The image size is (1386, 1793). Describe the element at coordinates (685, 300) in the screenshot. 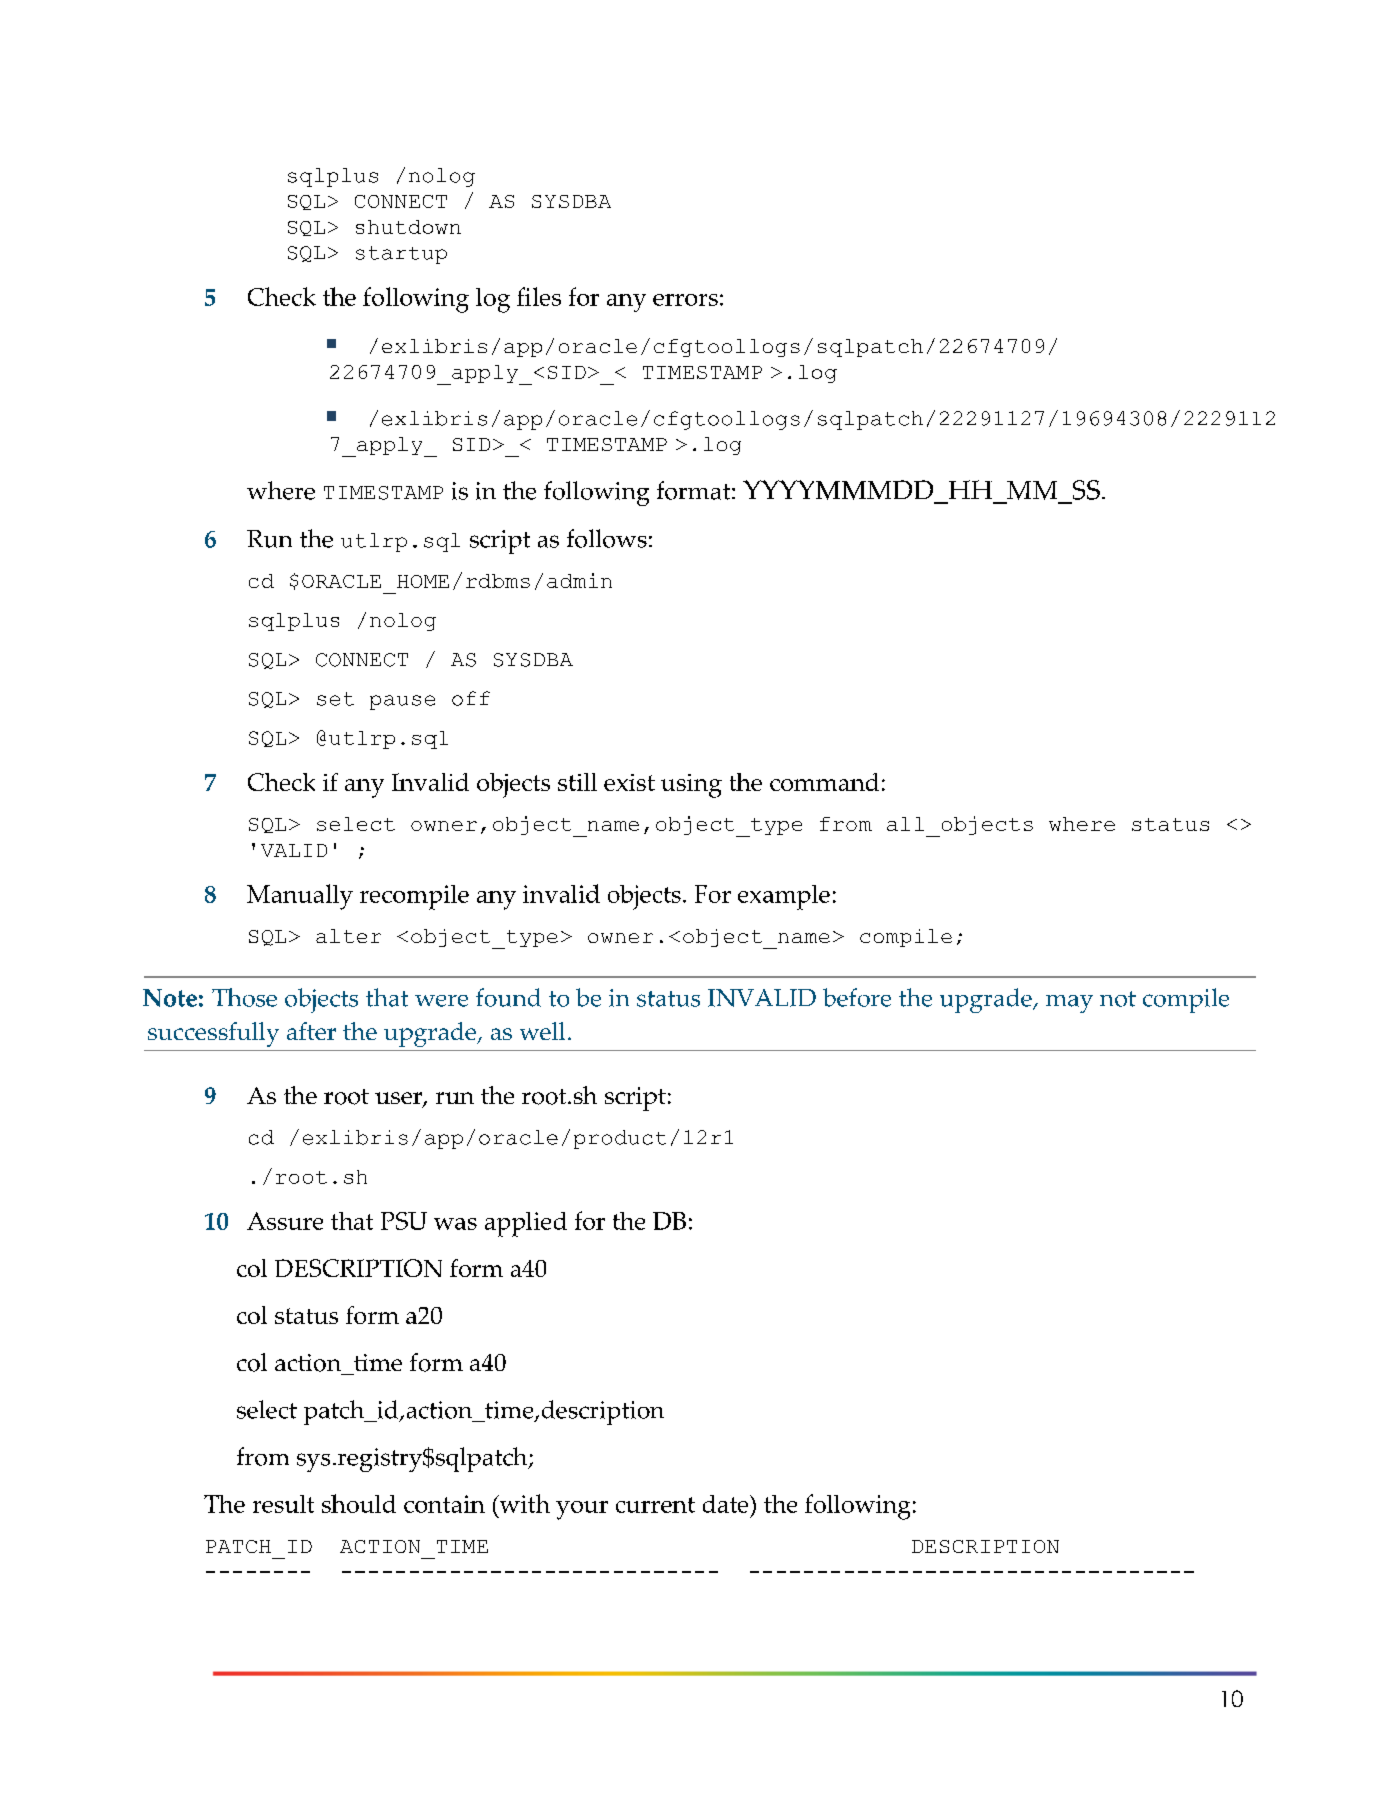

I see `errors` at that location.
